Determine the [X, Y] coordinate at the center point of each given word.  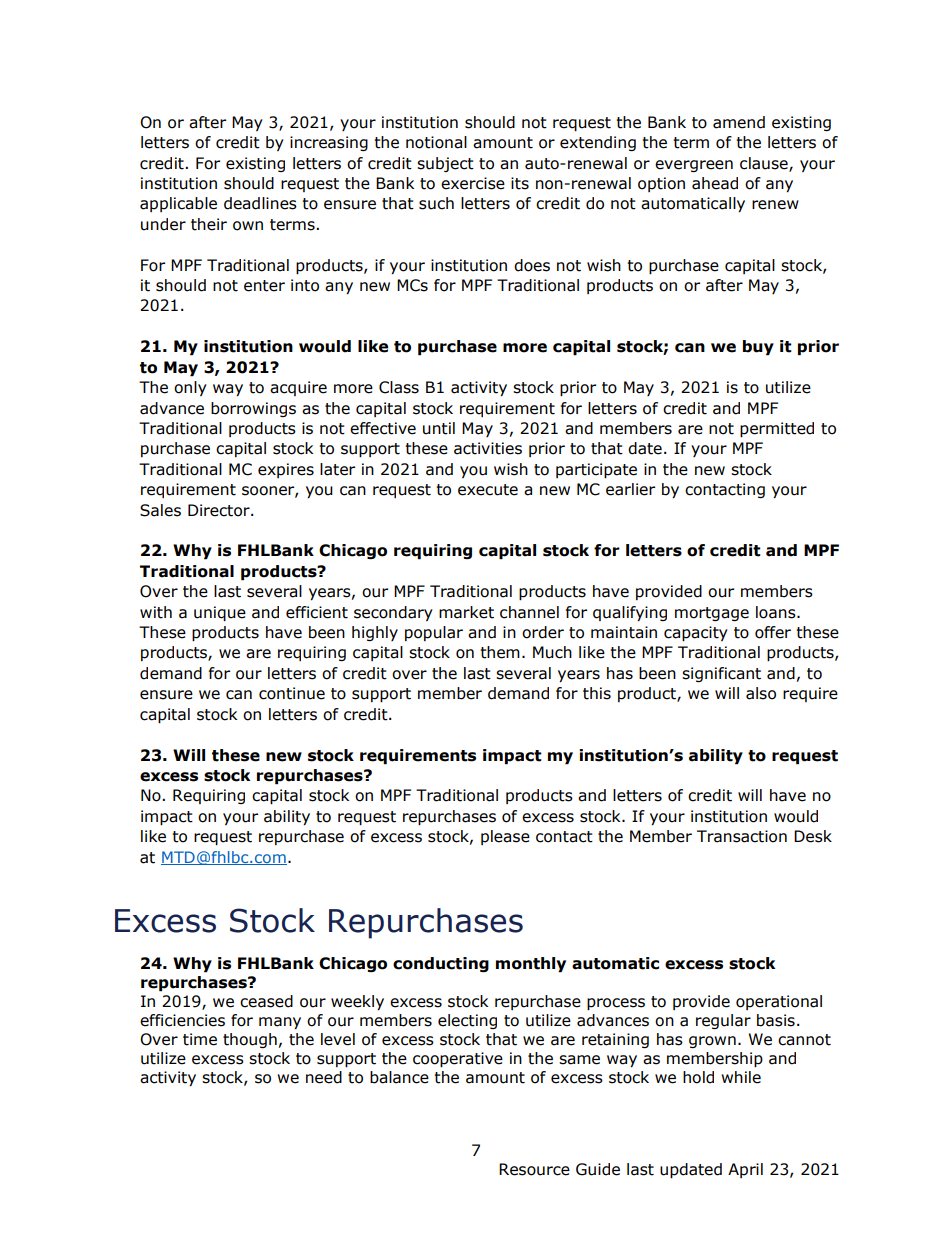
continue [292, 693]
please [505, 837]
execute [488, 490]
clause [765, 164]
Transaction [742, 836]
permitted [777, 429]
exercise [473, 183]
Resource [534, 1169]
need [324, 1077]
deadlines [260, 203]
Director [220, 510]
